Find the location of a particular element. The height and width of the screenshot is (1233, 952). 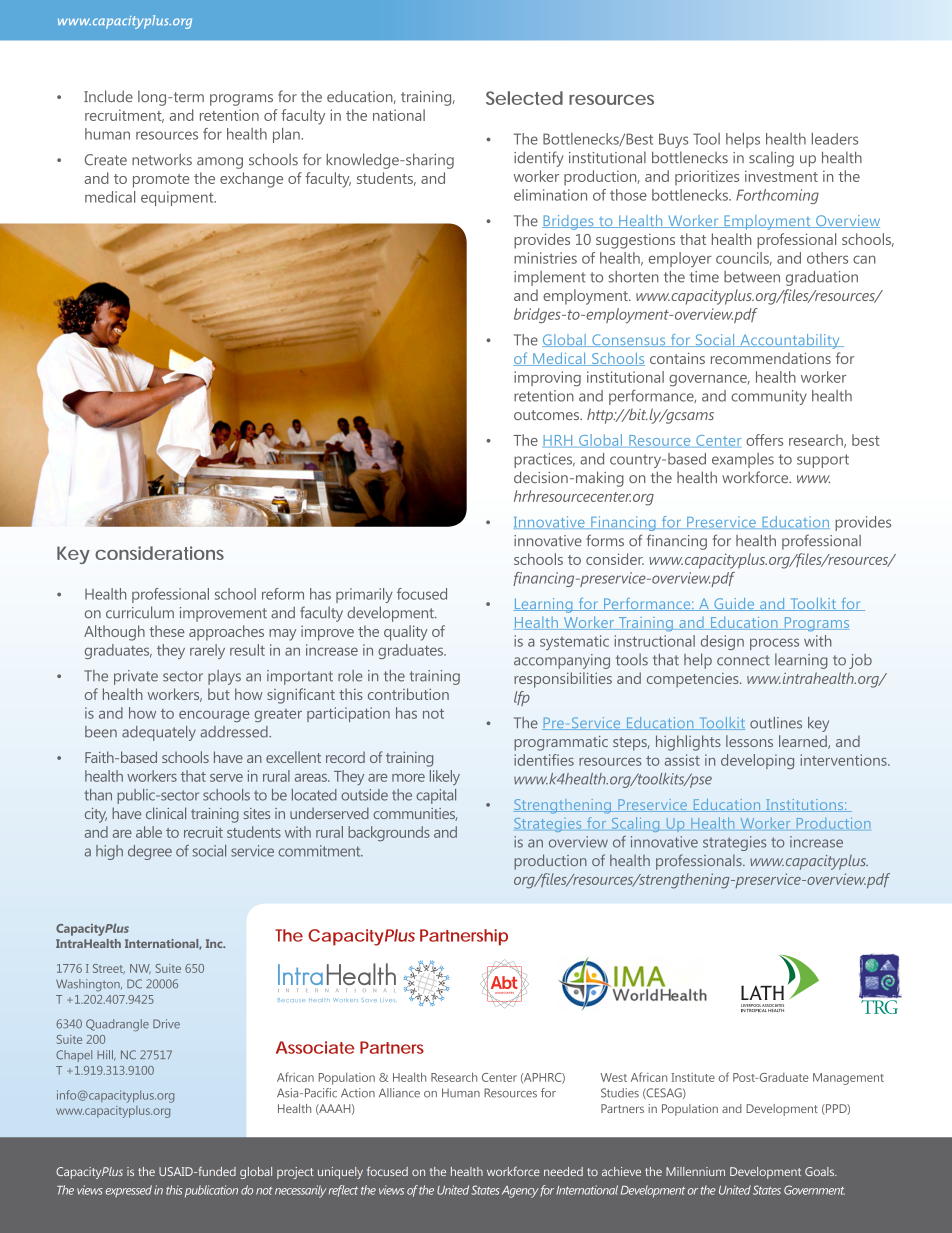

backgrounds is located at coordinates (389, 834).
